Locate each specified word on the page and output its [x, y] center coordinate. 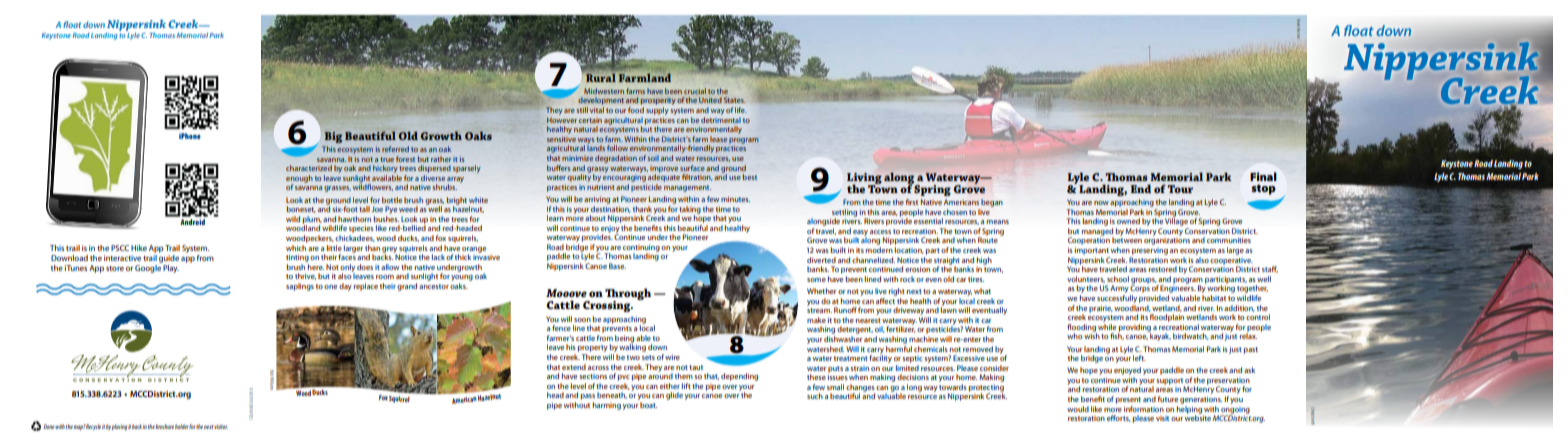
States [735, 100]
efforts [1119, 418]
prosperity [658, 103]
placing [119, 427]
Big [333, 137]
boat [648, 405]
